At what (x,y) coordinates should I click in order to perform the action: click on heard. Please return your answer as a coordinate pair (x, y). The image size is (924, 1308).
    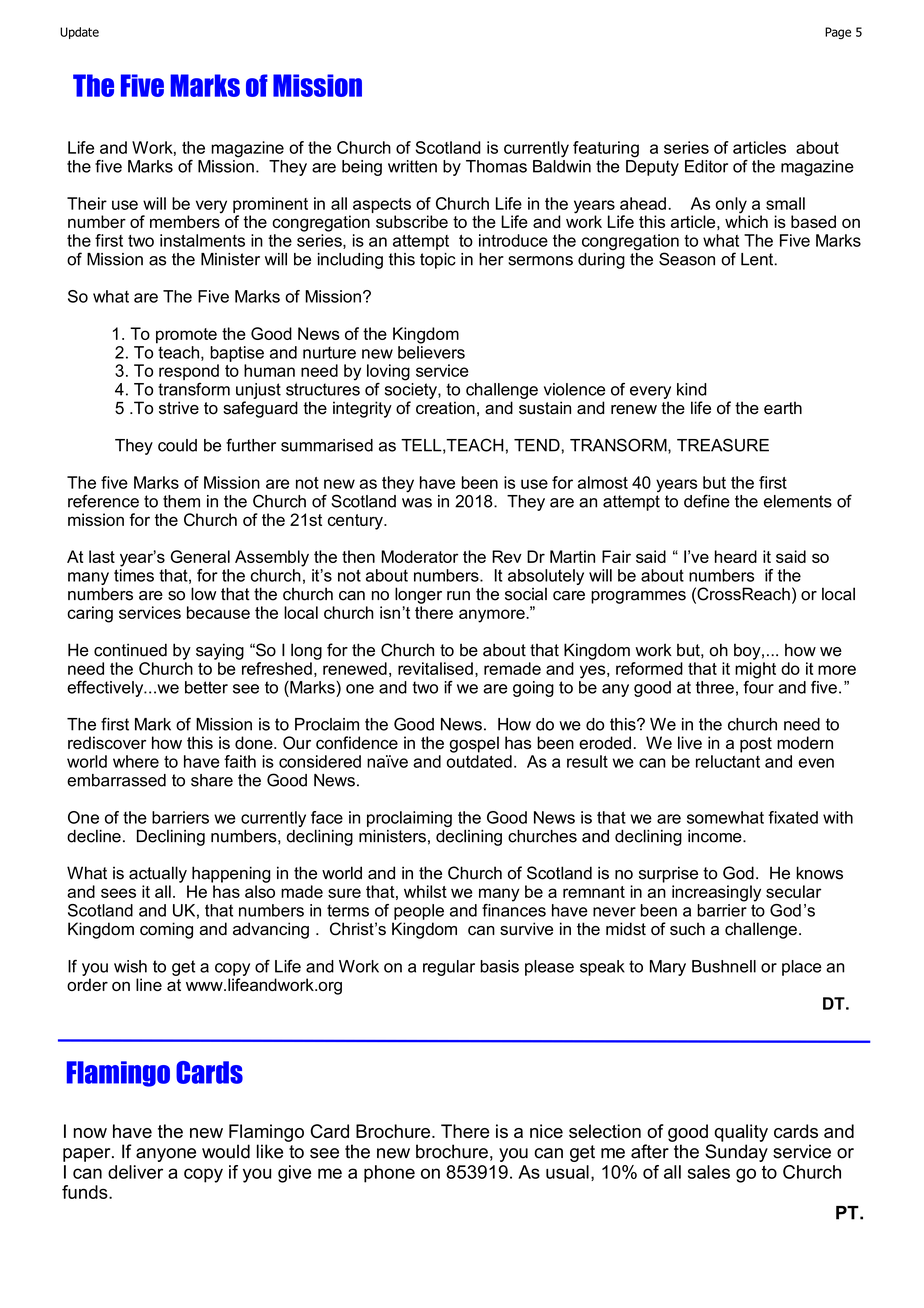
    Looking at the image, I should click on (736, 556).
